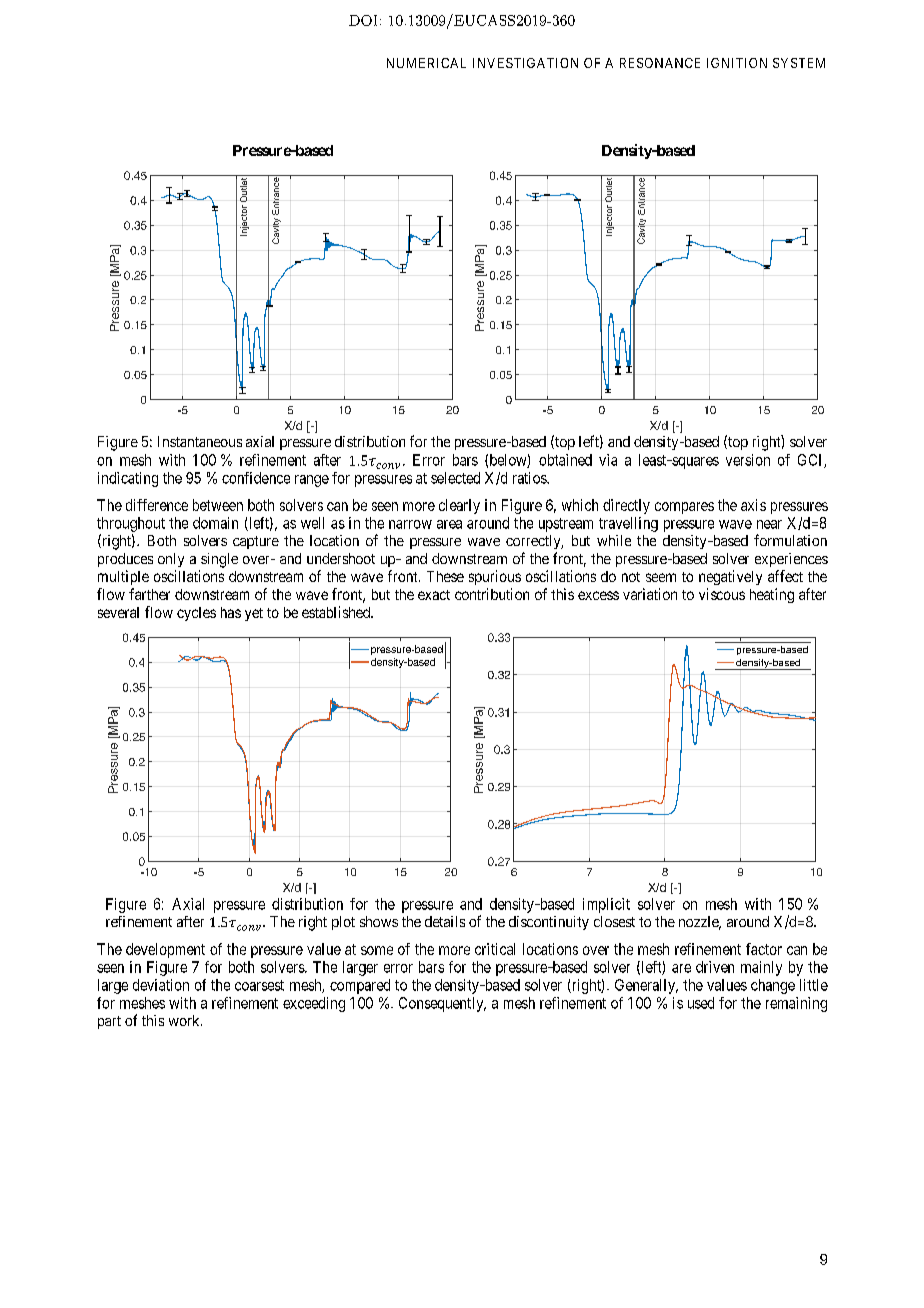  What do you see at coordinates (215, 523) in the image?
I see `domain` at bounding box center [215, 523].
